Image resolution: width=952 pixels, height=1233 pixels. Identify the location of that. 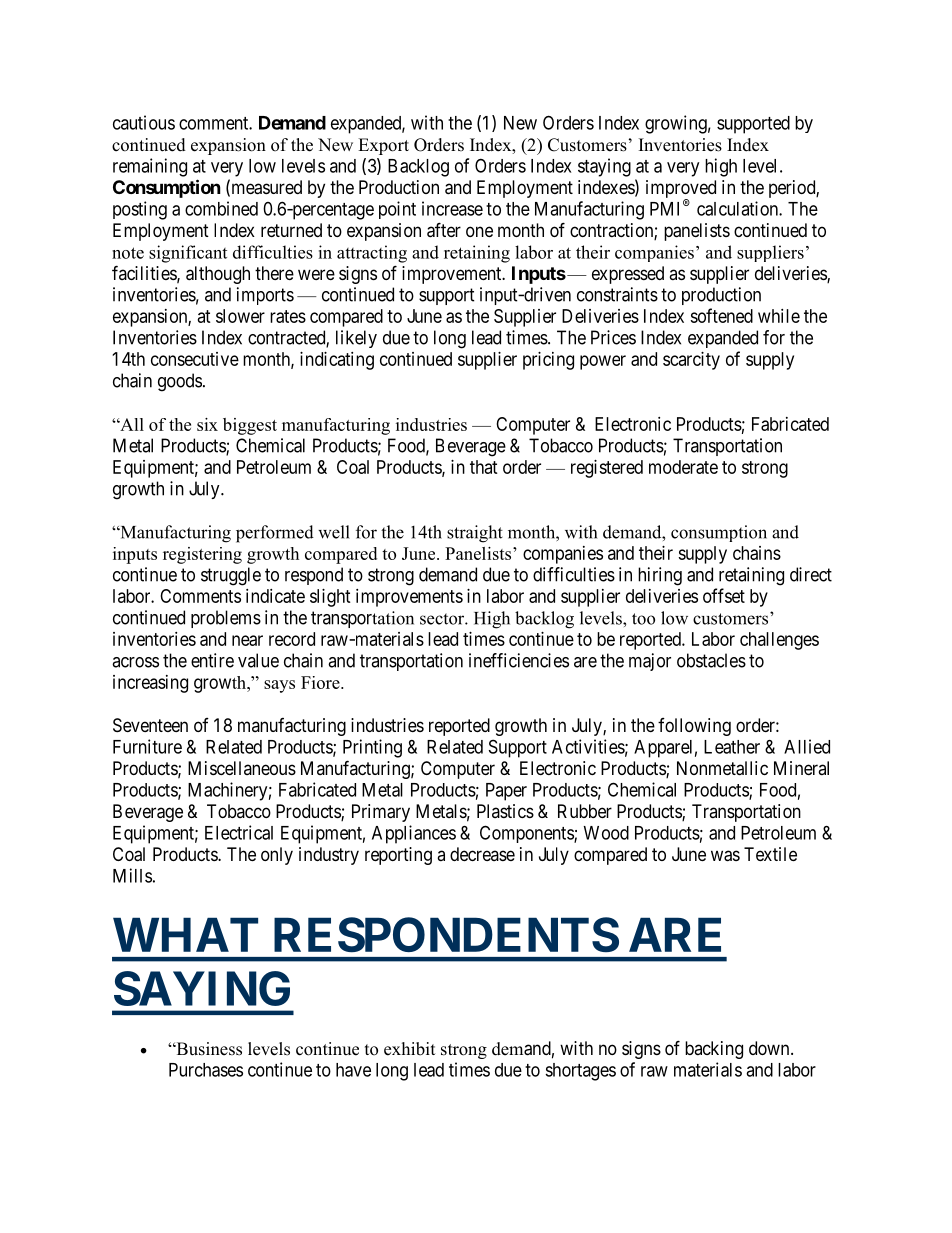
(484, 467).
